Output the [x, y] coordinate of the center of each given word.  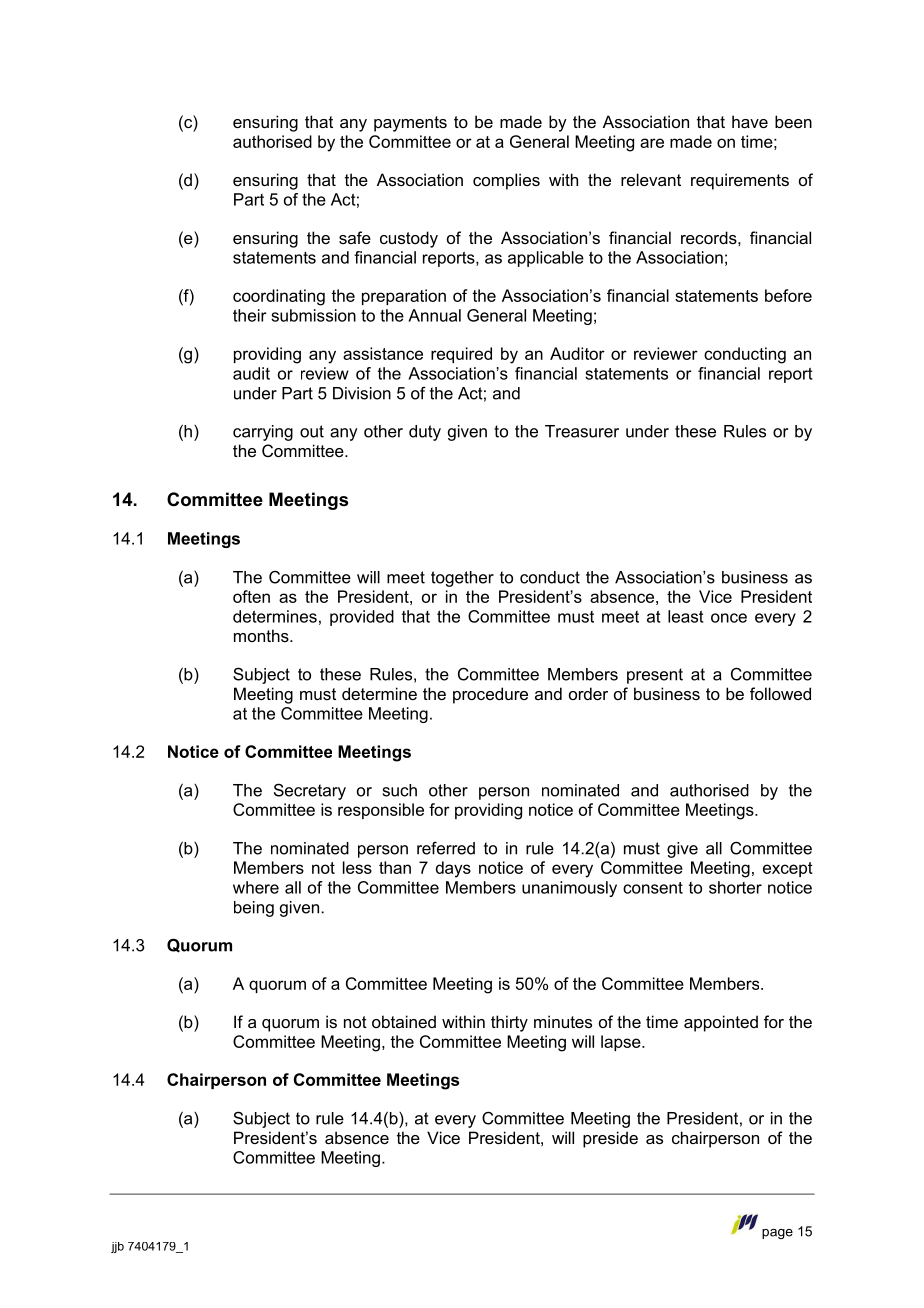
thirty [509, 1023]
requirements [740, 181]
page [777, 1234]
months [262, 635]
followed [780, 693]
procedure [490, 695]
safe [355, 237]
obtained [404, 1021]
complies [506, 181]
